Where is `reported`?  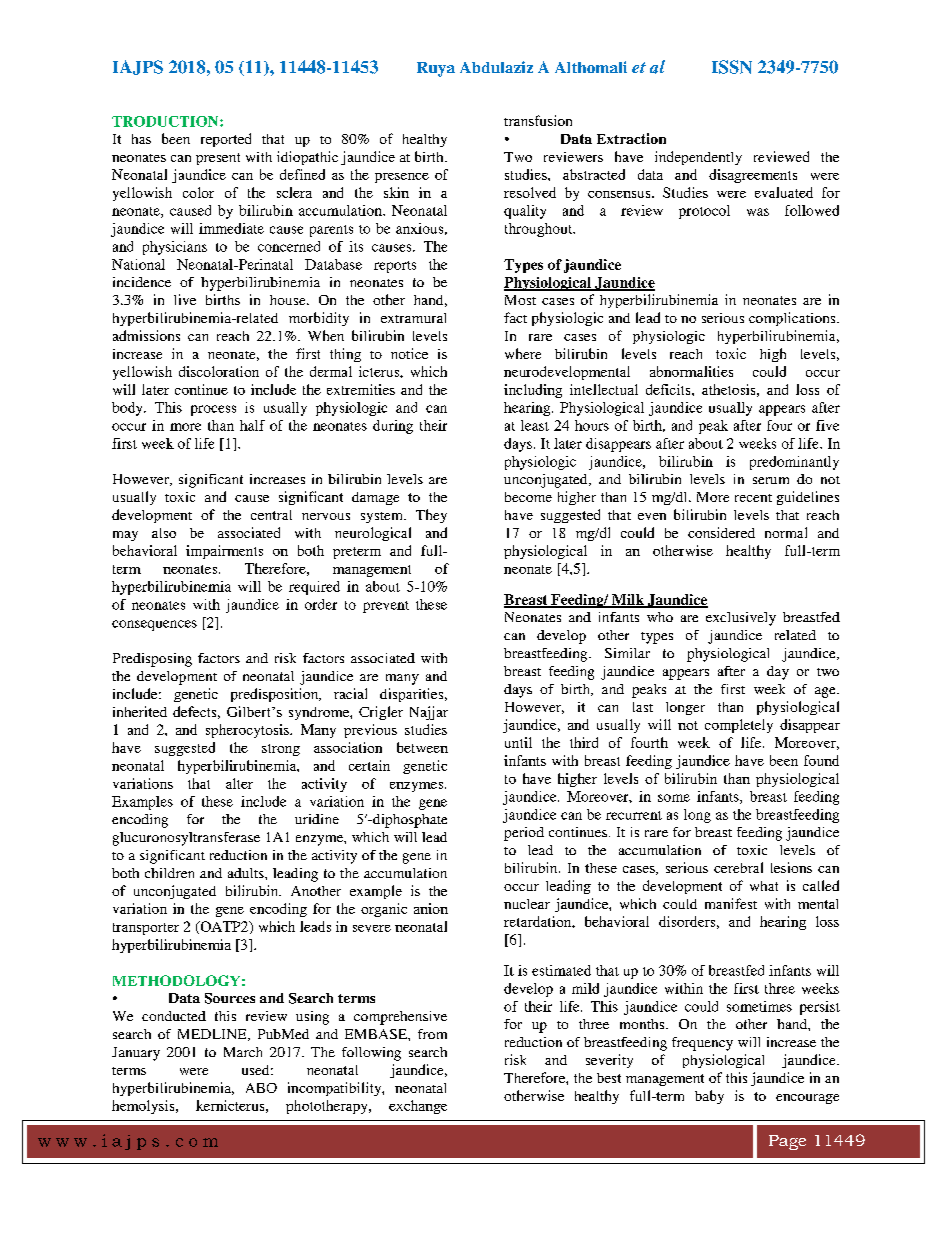
reported is located at coordinates (226, 140).
